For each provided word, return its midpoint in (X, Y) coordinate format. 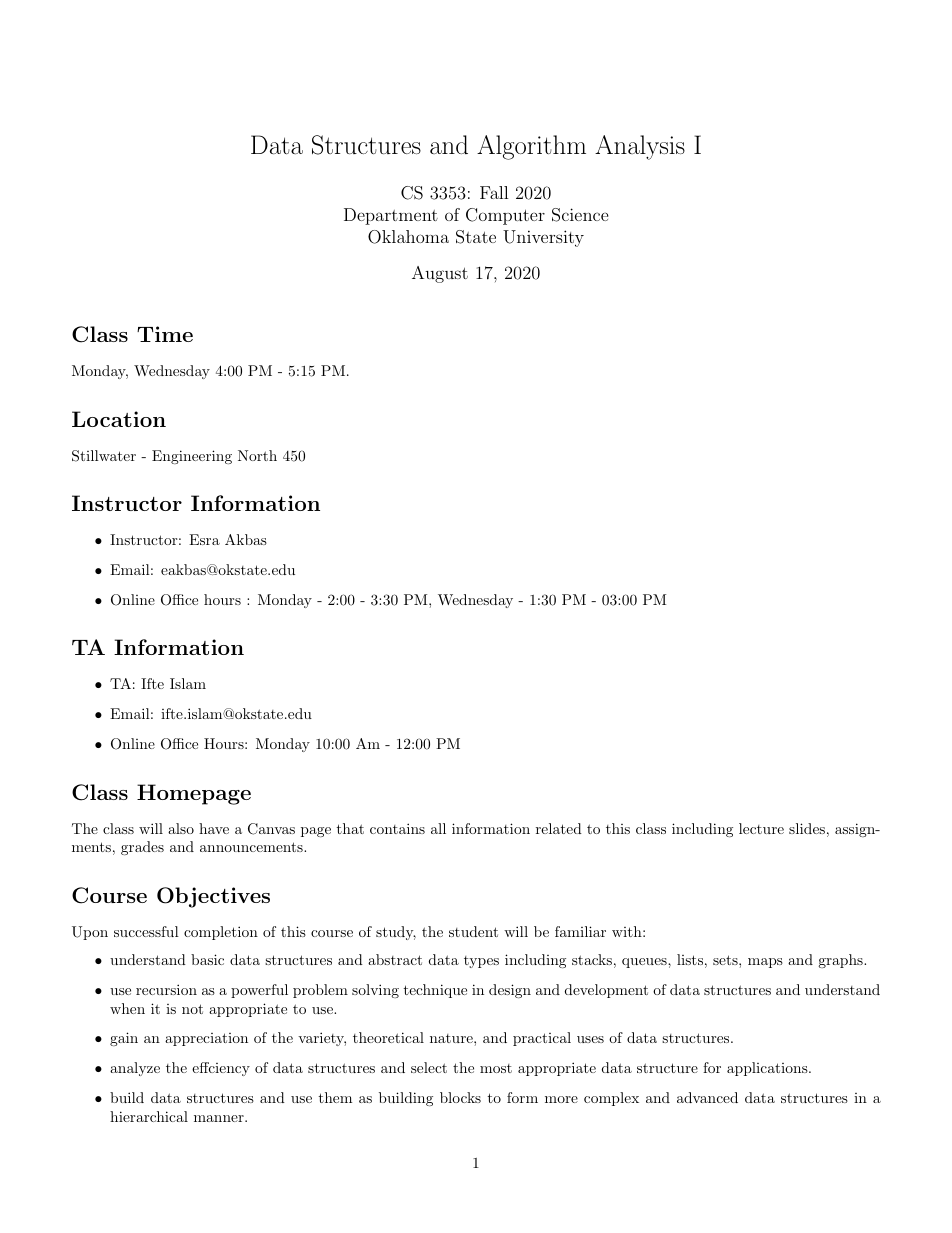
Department (391, 216)
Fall (494, 192)
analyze (135, 1069)
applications (767, 1069)
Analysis (640, 147)
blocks (460, 1097)
